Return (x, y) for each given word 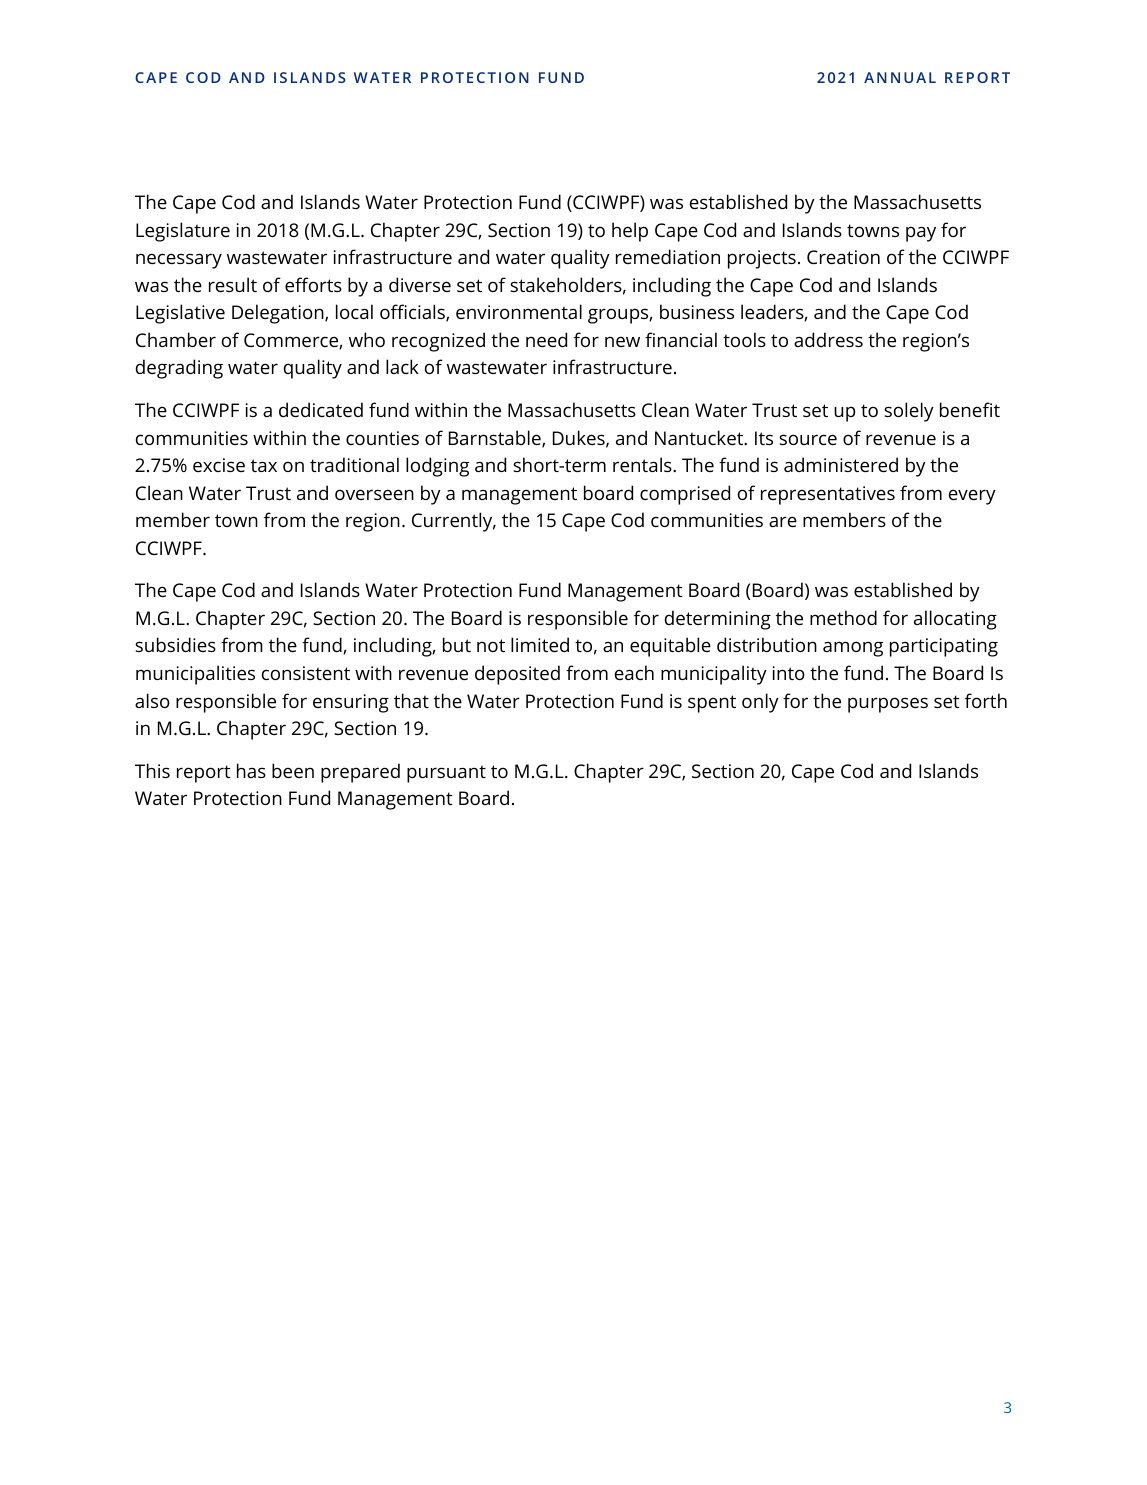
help (630, 232)
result (233, 284)
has (251, 770)
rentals (643, 464)
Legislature (183, 232)
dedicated (321, 409)
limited (540, 644)
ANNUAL (900, 77)
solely (909, 412)
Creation (843, 257)
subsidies (175, 644)
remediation (668, 256)
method (843, 617)
